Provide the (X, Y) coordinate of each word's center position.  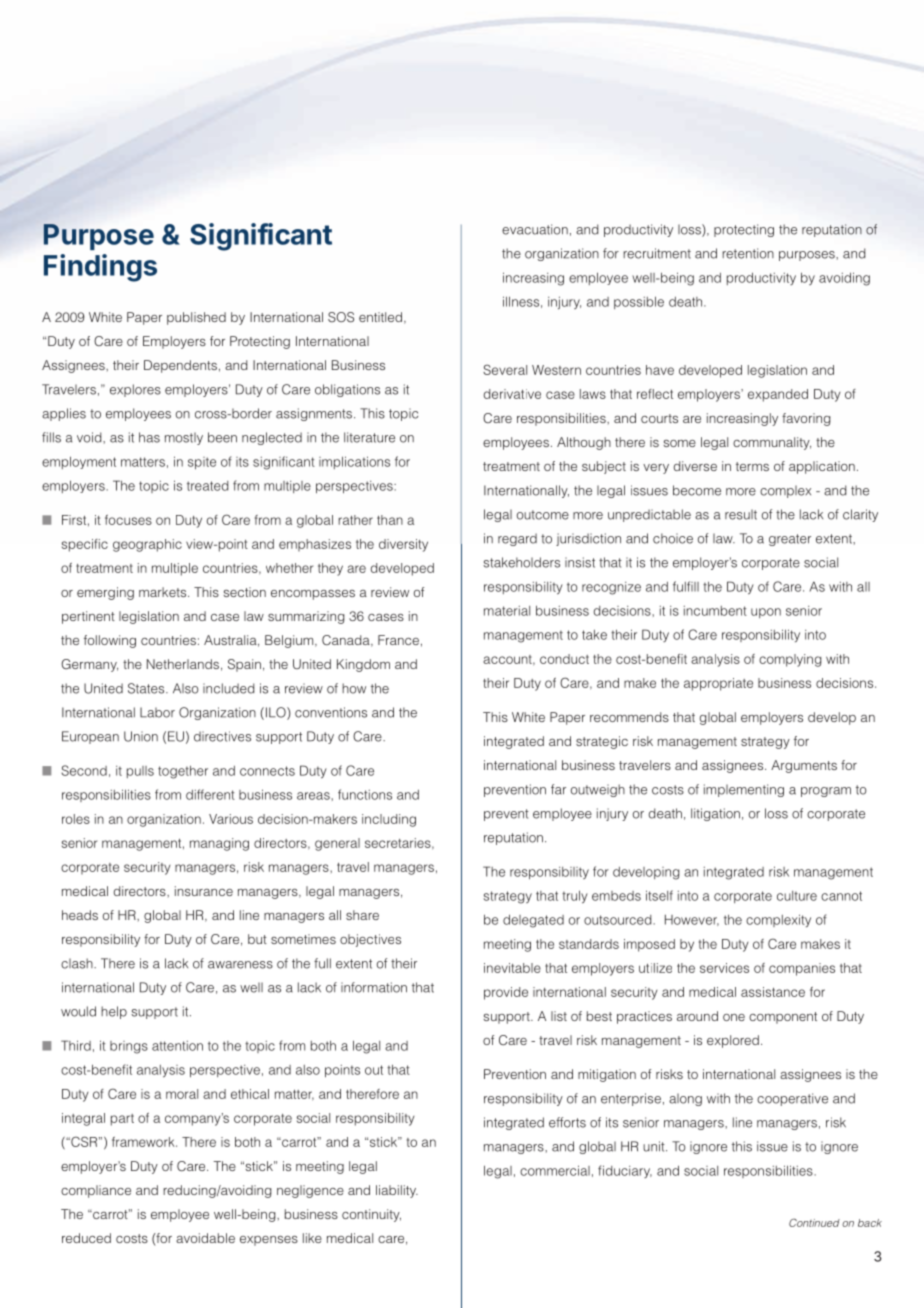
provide (506, 993)
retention (748, 253)
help (114, 1012)
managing (219, 844)
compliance (96, 1191)
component (783, 1018)
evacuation (535, 229)
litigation (715, 814)
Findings (100, 268)
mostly (184, 438)
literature (369, 437)
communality (772, 443)
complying (790, 660)
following (110, 641)
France (398, 640)
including (389, 820)
